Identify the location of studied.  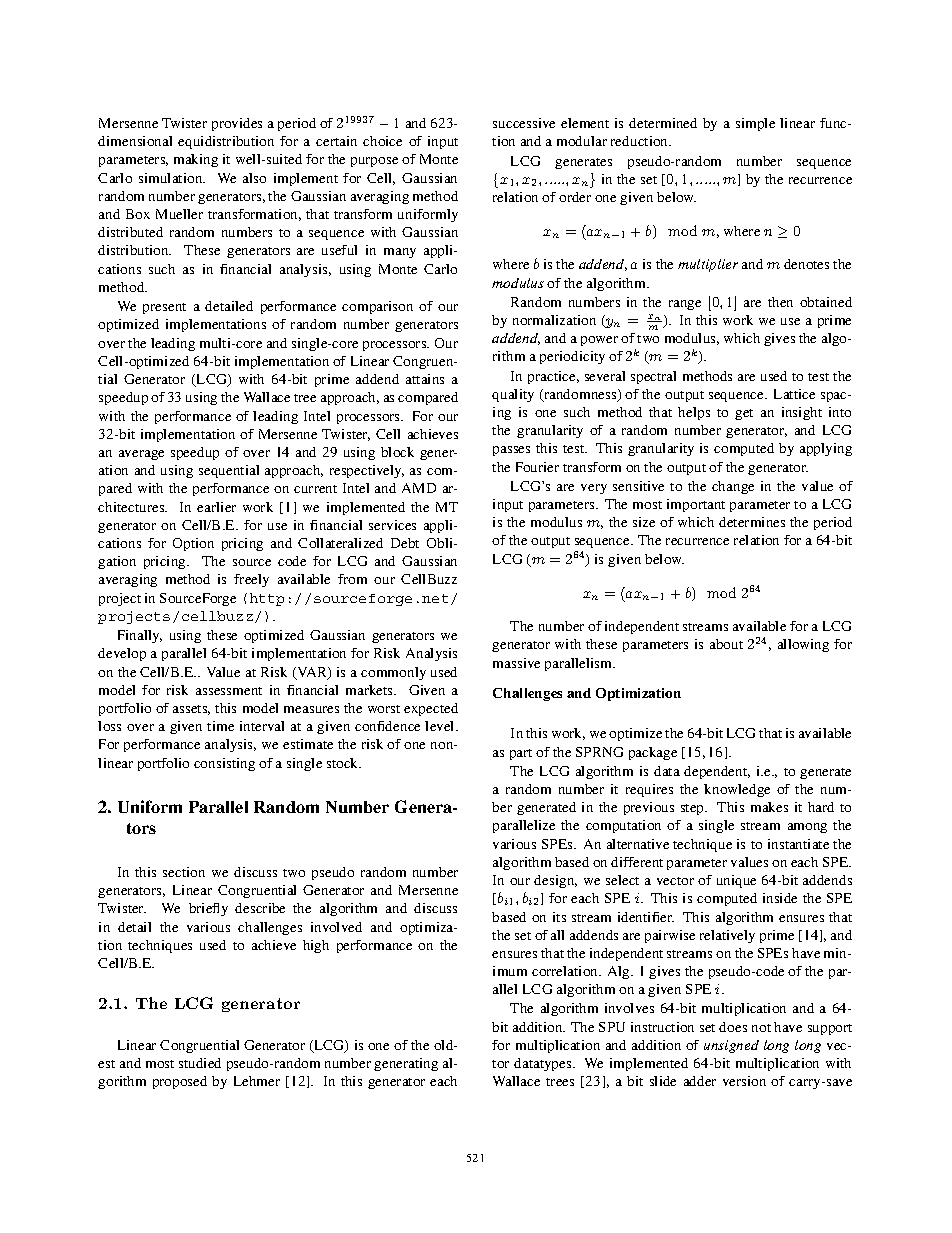
(200, 1063).
